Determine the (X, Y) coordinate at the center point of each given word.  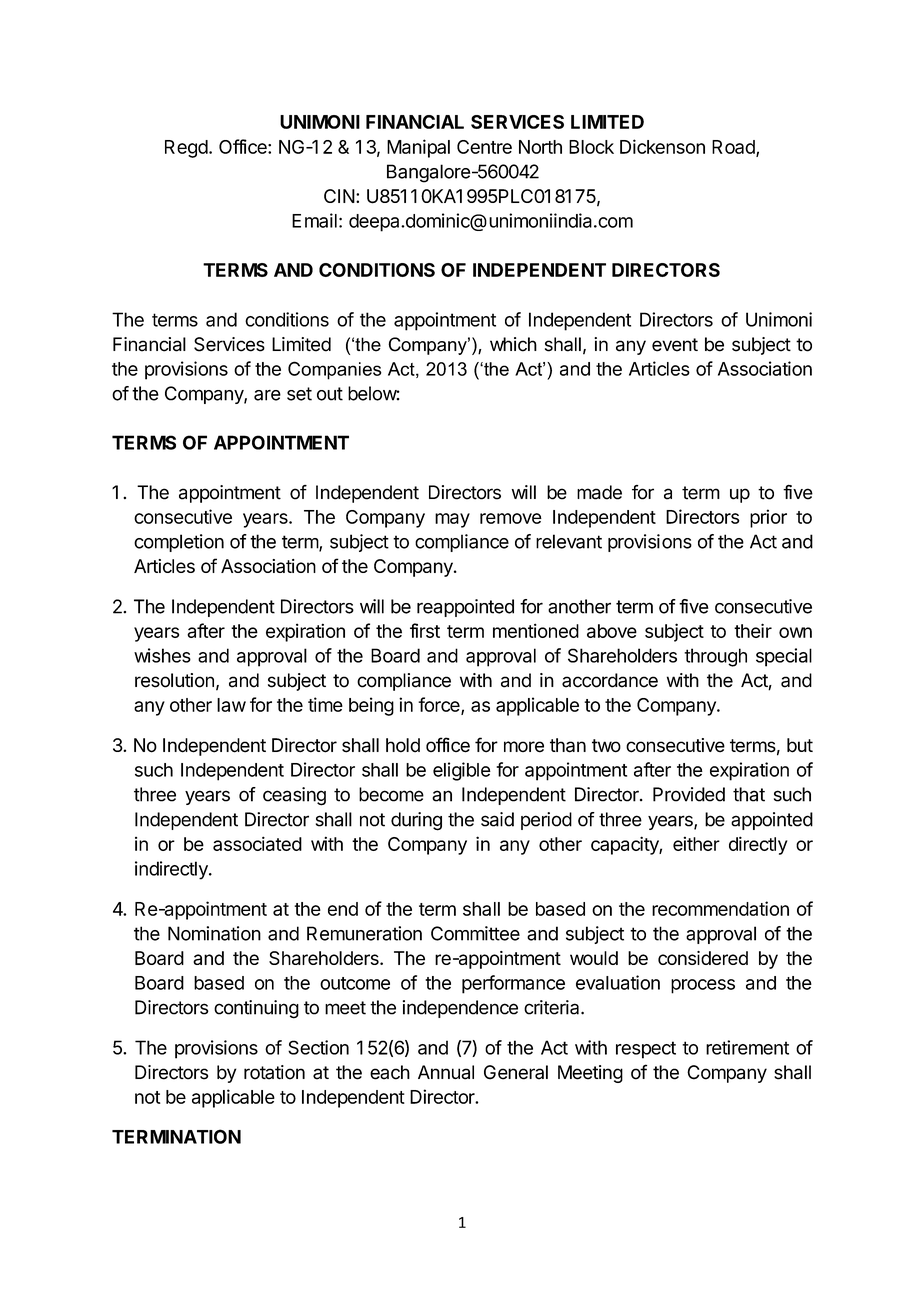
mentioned (536, 630)
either (696, 843)
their (753, 630)
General (516, 1072)
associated (257, 843)
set (299, 394)
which (513, 344)
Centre (484, 147)
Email (314, 220)
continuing (256, 1009)
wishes (162, 655)
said (497, 819)
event (675, 345)
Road (734, 148)
